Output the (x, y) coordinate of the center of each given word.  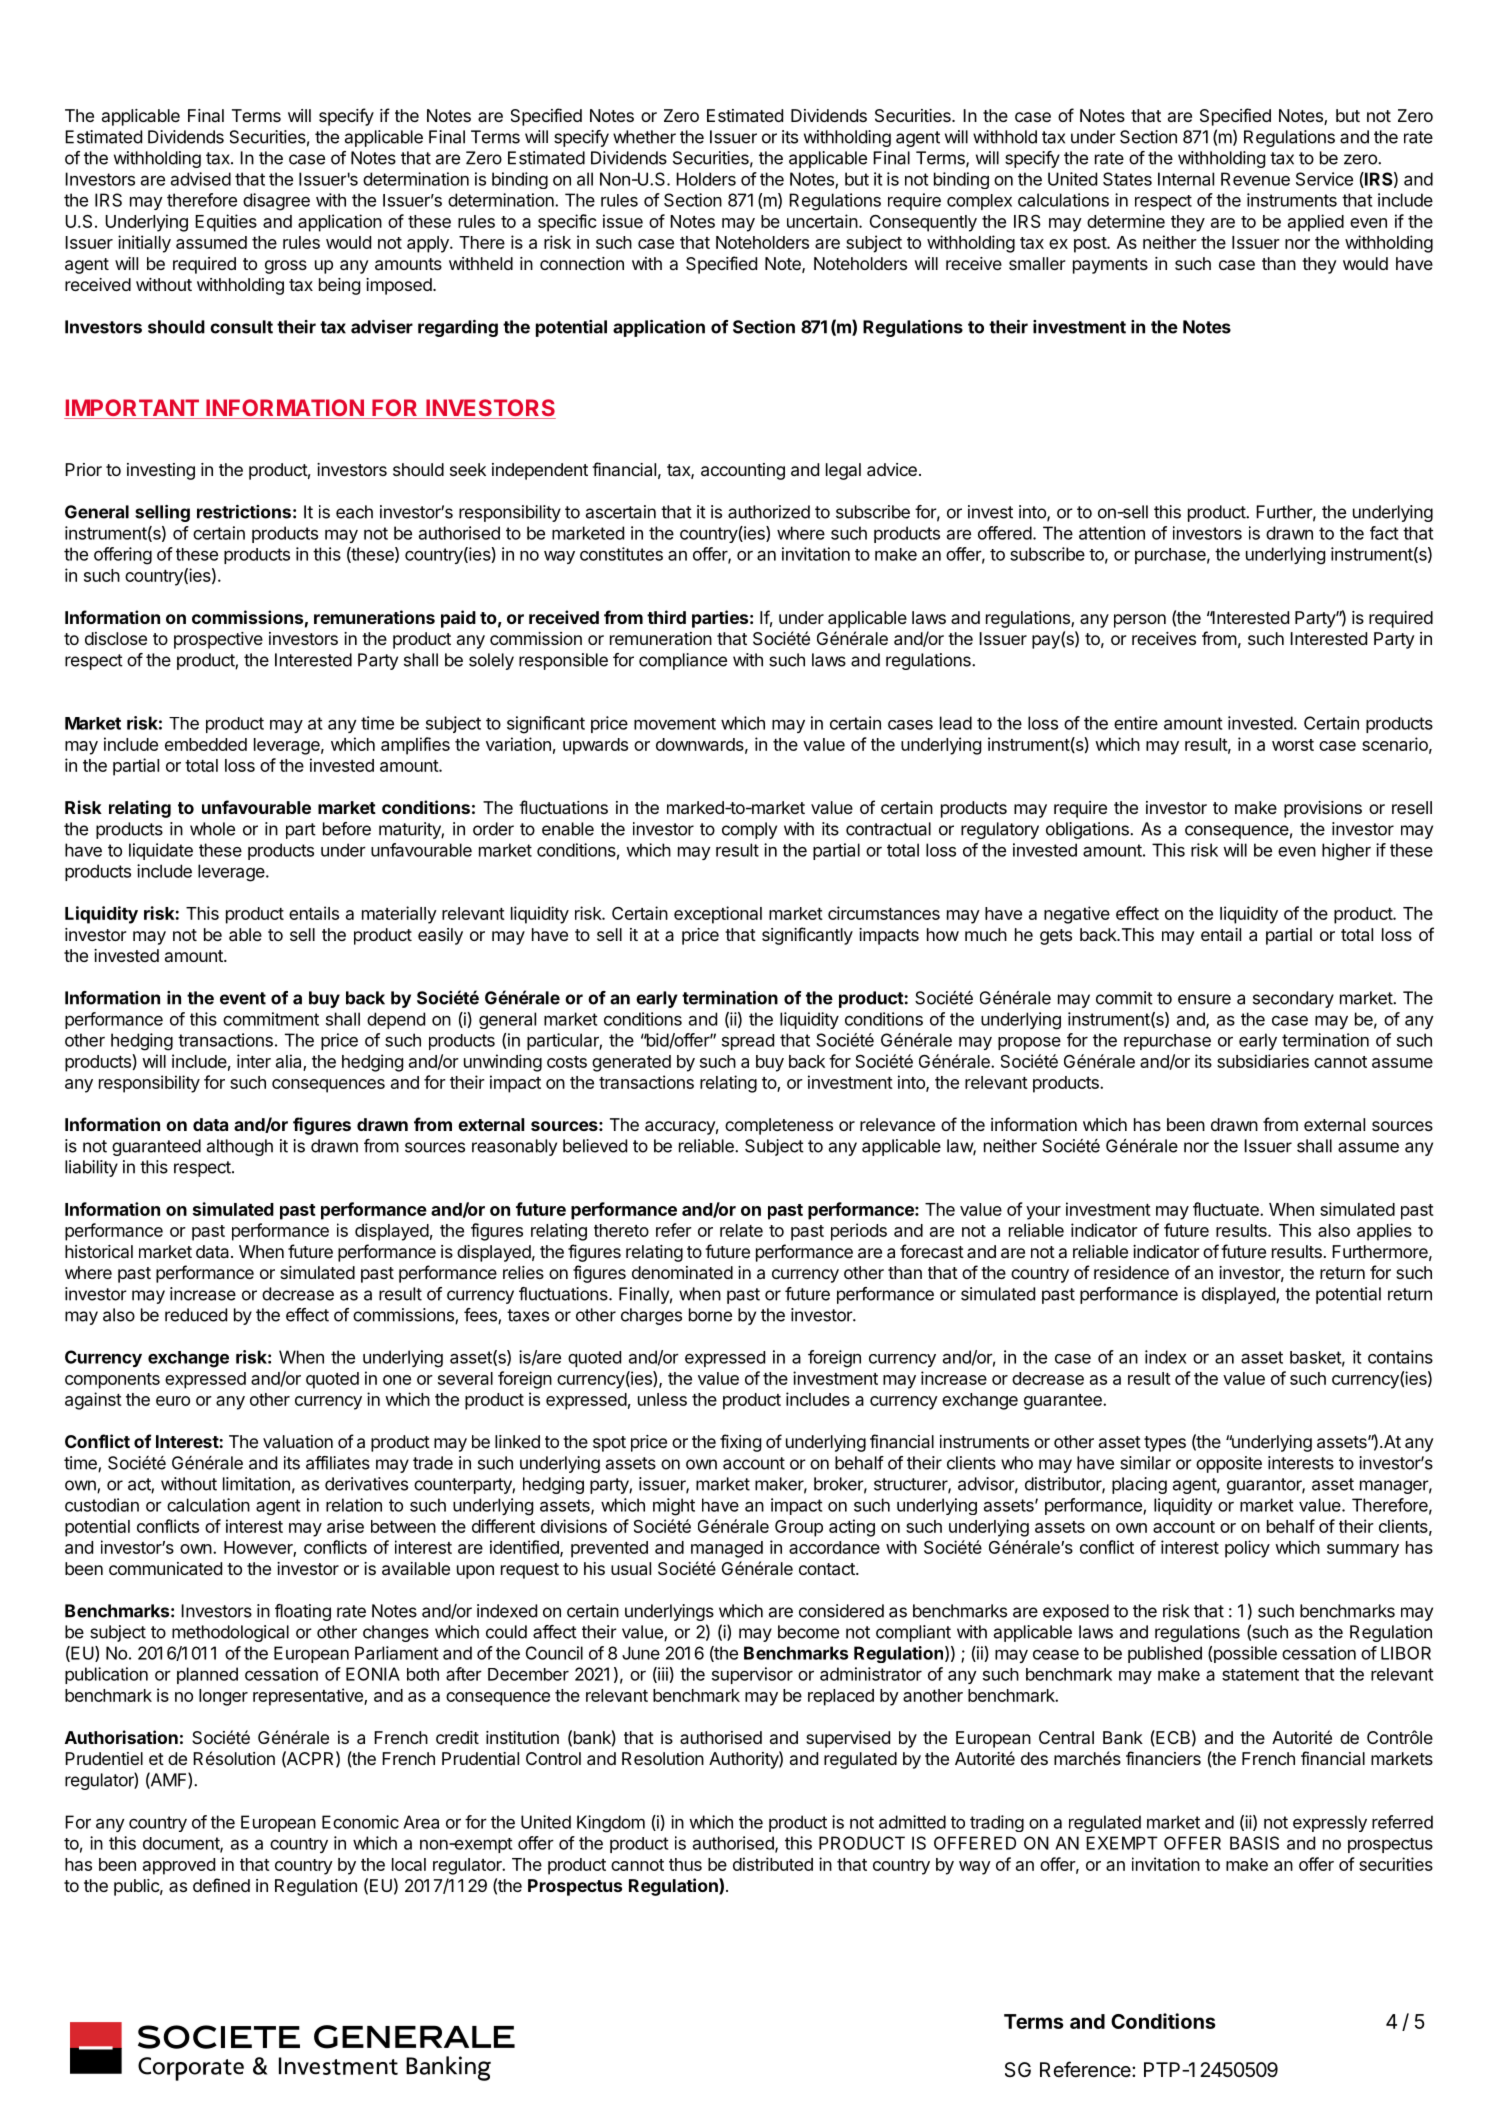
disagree (276, 202)
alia (290, 1062)
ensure (1204, 999)
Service (1324, 179)
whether (644, 137)
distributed (773, 1864)
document (182, 1844)
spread (748, 1042)
